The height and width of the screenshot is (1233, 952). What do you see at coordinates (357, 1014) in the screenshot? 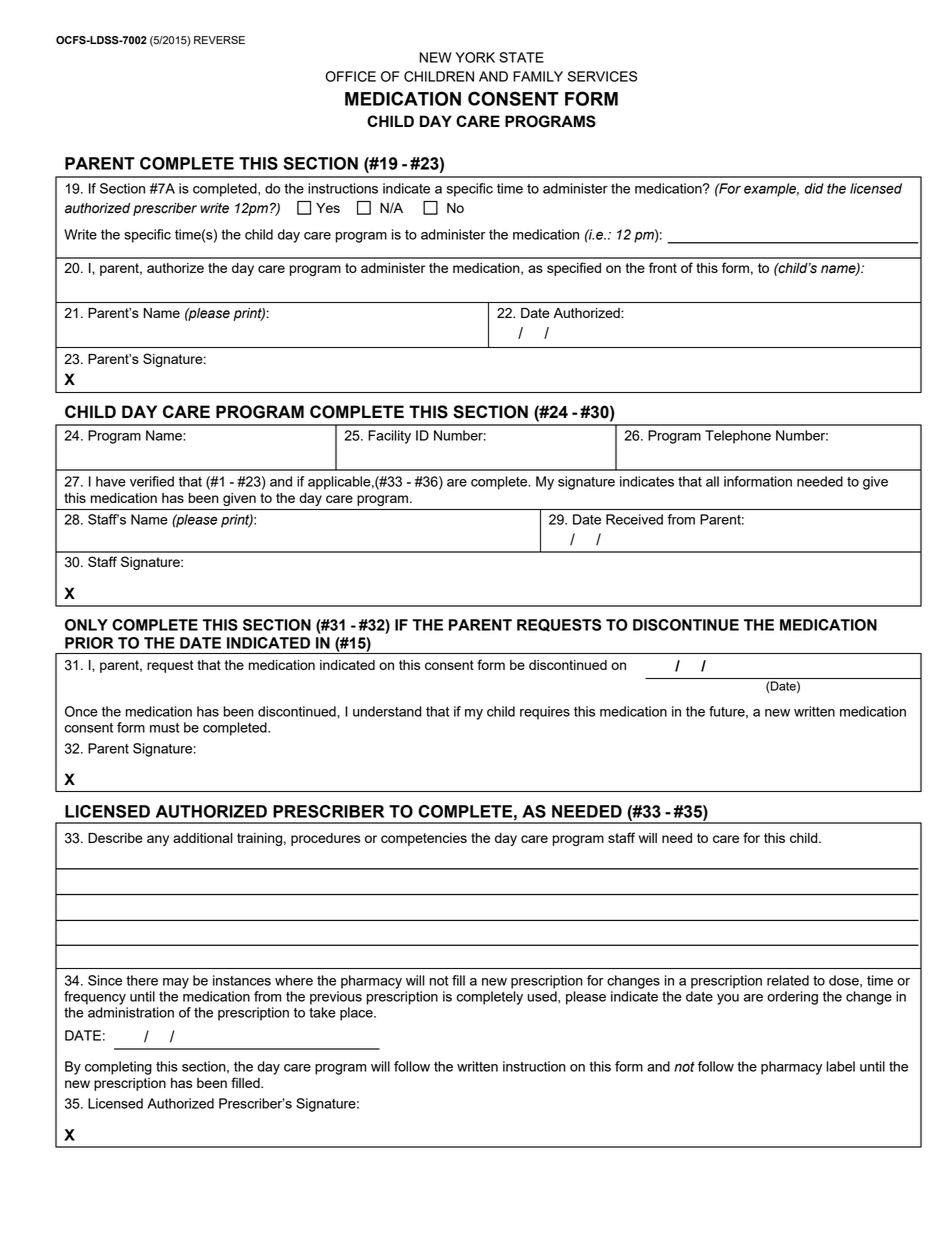
I see `place` at bounding box center [357, 1014].
